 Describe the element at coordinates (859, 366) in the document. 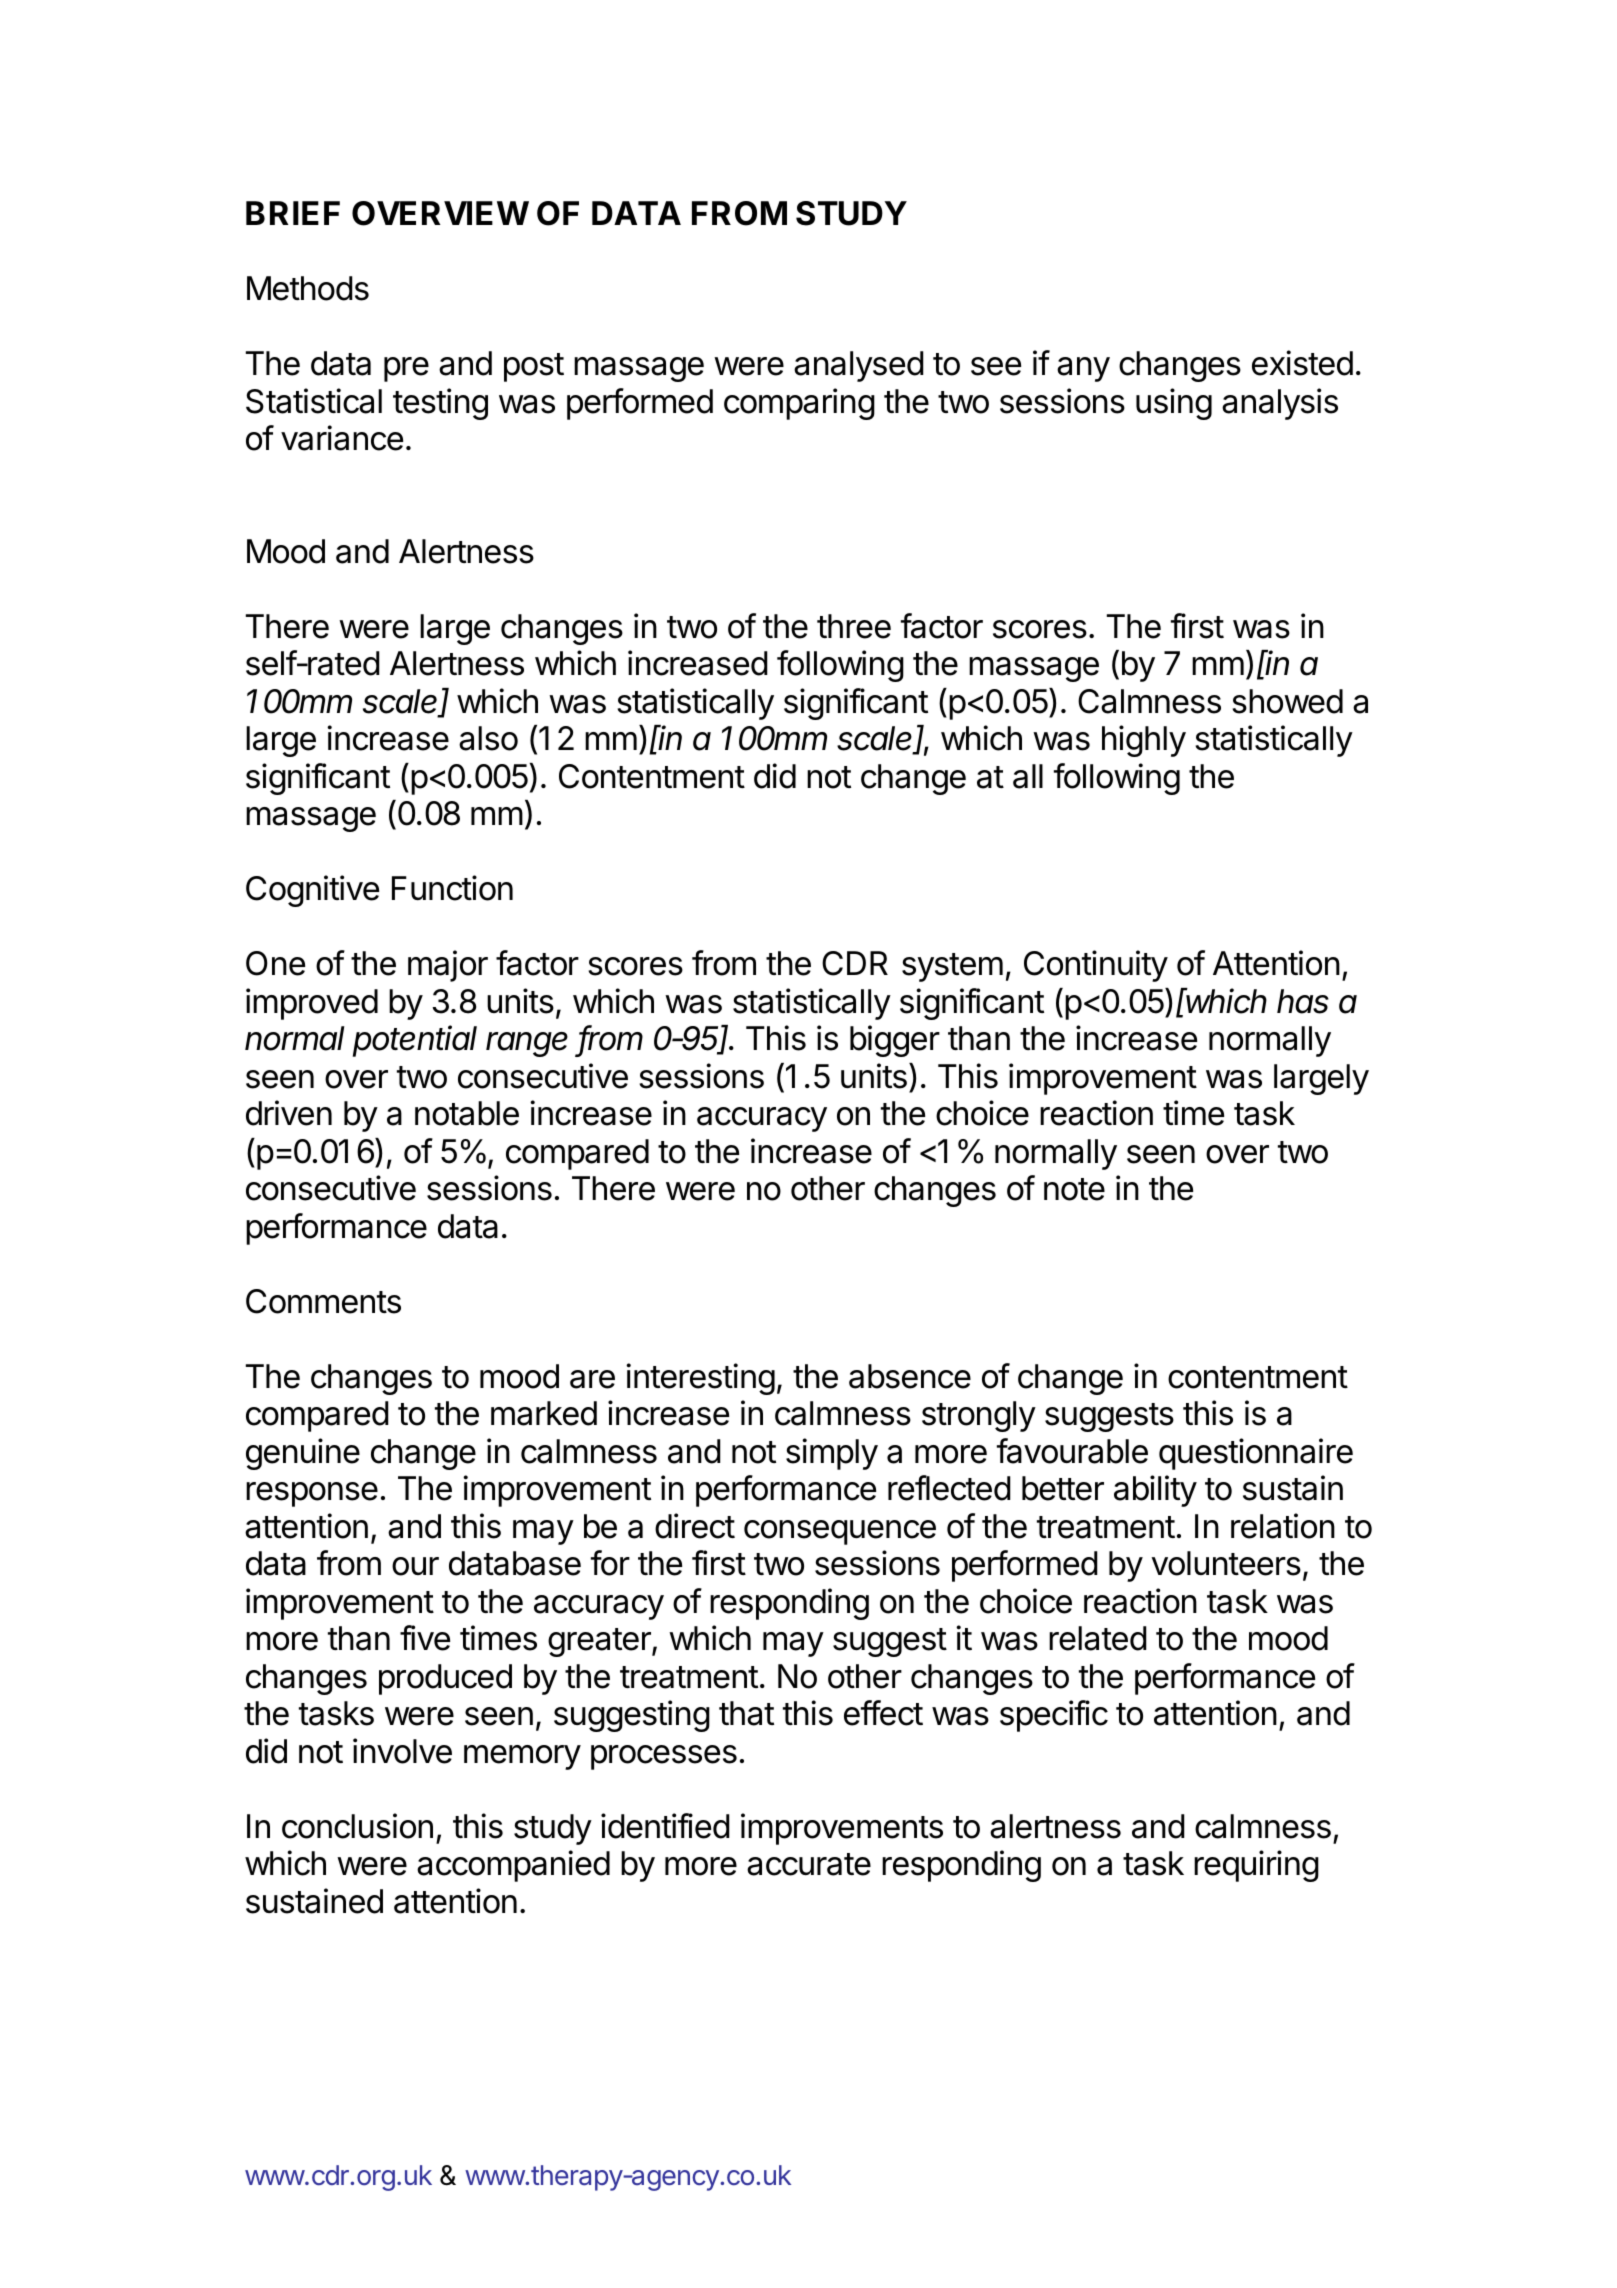

I see `analysed` at that location.
